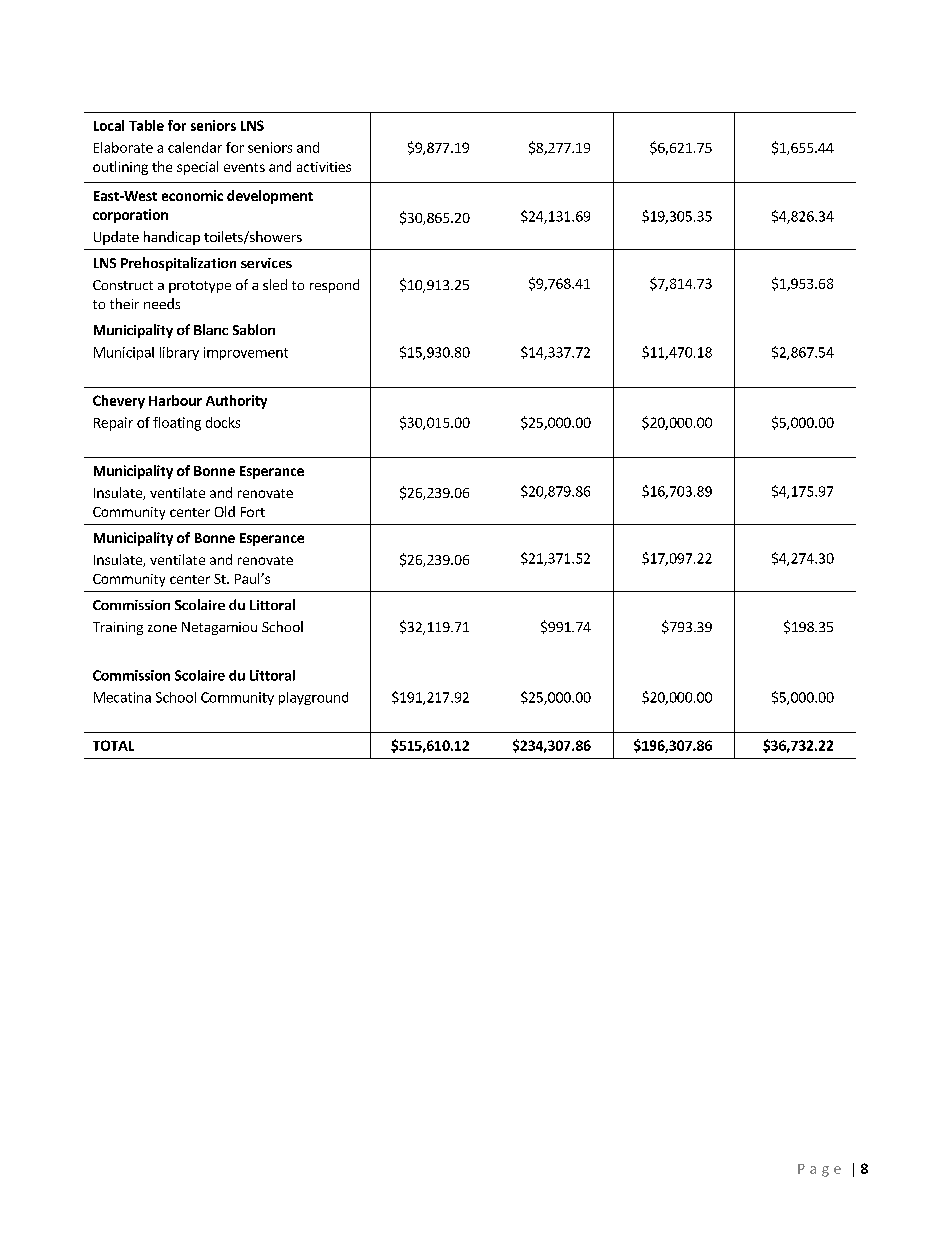  What do you see at coordinates (244, 167) in the screenshot?
I see `events` at bounding box center [244, 167].
